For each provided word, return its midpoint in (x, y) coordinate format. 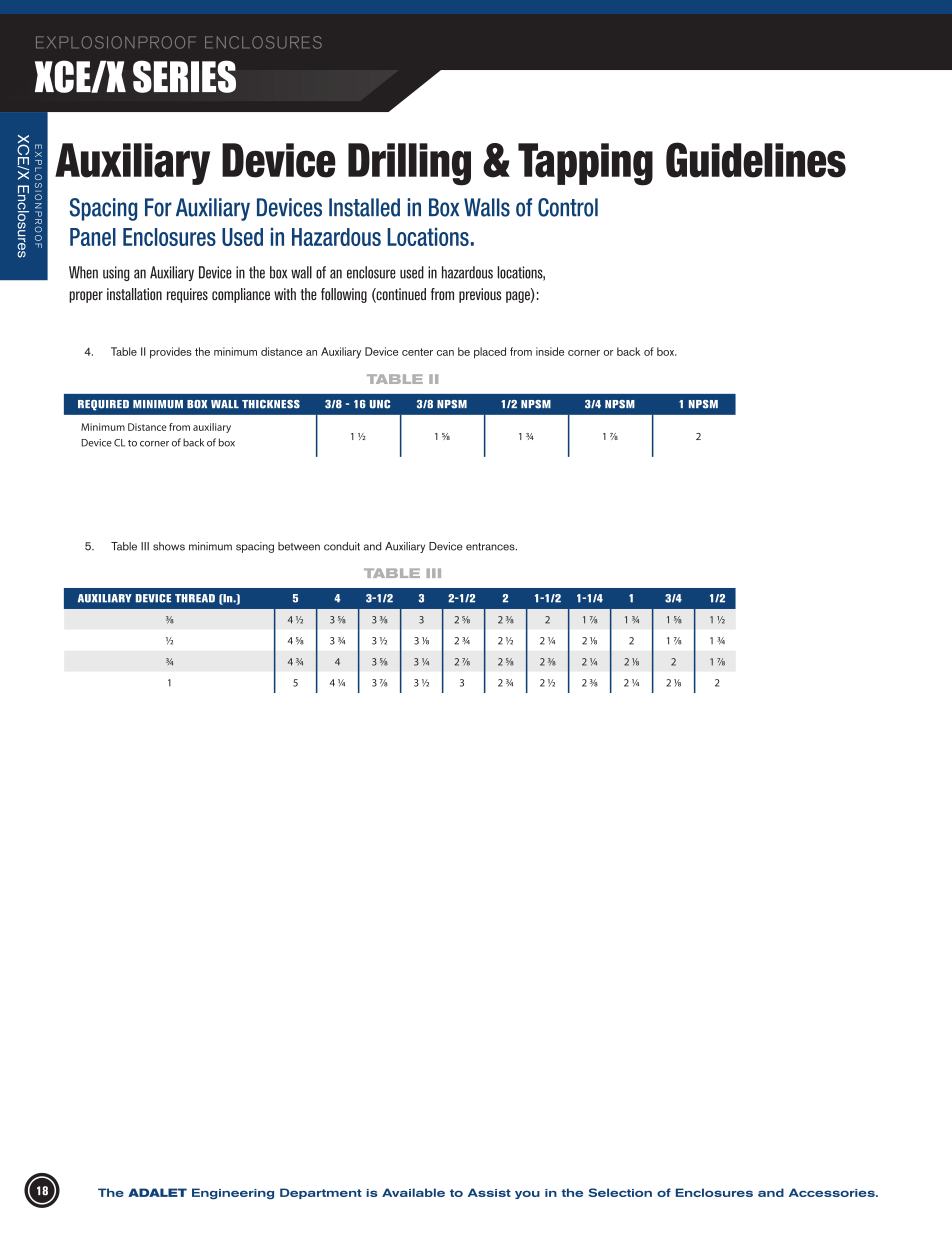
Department (321, 1193)
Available (413, 1192)
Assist (489, 1192)
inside (550, 351)
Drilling (409, 164)
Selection (620, 1192)
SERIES (184, 76)
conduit (342, 546)
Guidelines (756, 160)
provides (171, 353)
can (445, 353)
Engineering (233, 1193)
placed (490, 353)
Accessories (833, 1192)
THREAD (195, 598)
